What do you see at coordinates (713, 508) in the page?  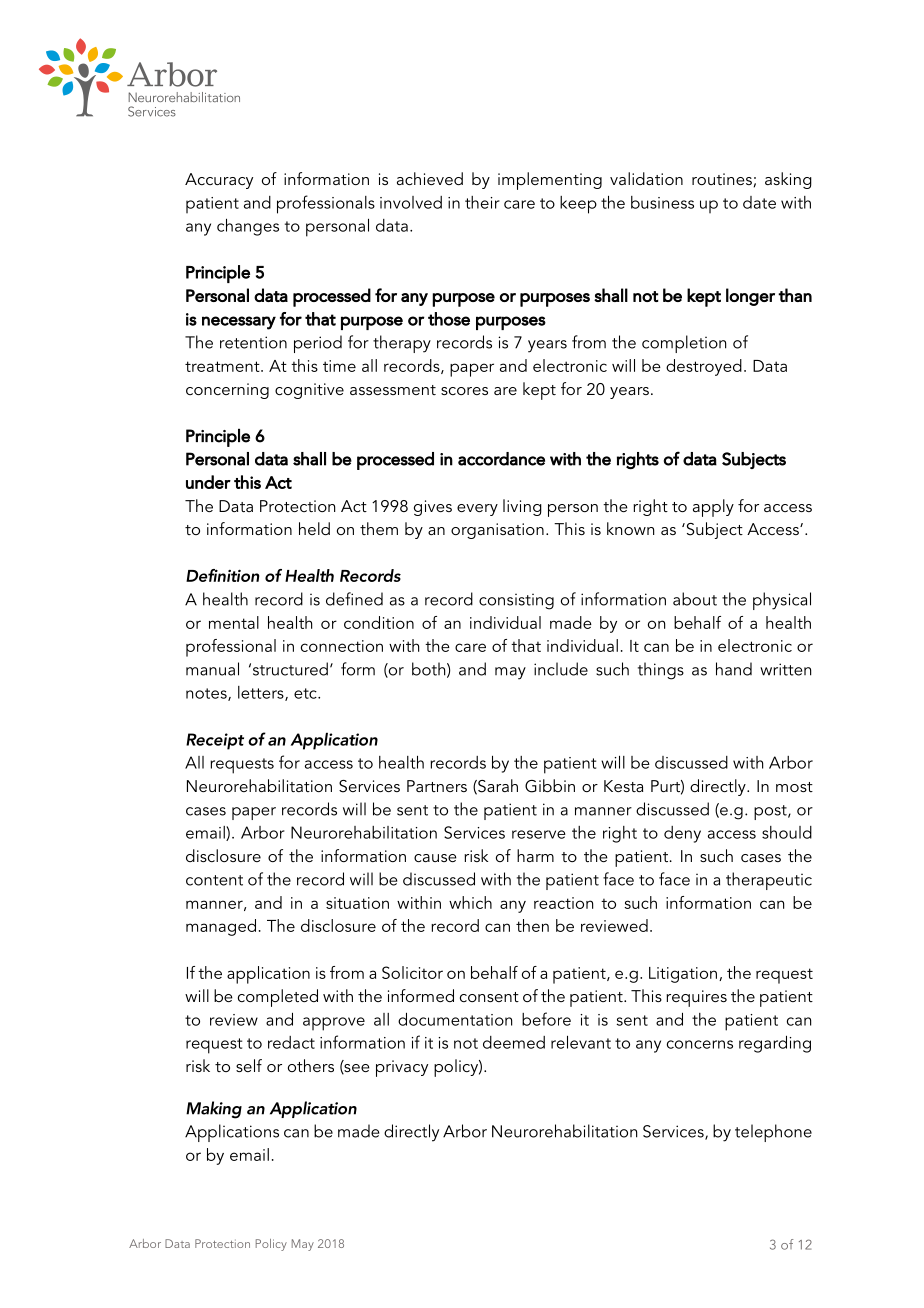 I see `apply` at bounding box center [713, 508].
